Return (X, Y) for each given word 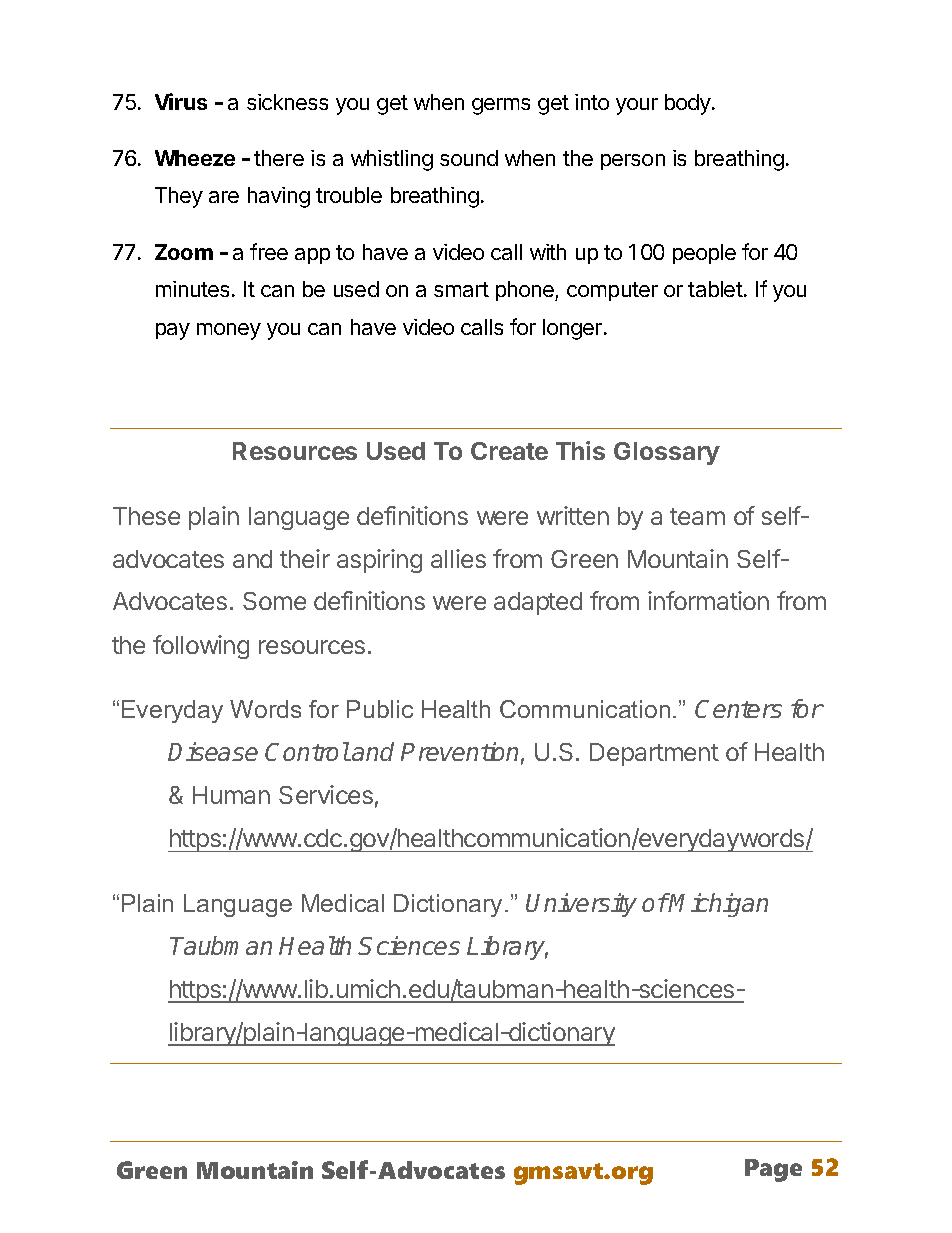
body (689, 104)
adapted (538, 603)
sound (469, 158)
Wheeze (195, 158)
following (201, 647)
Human (231, 795)
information (708, 600)
